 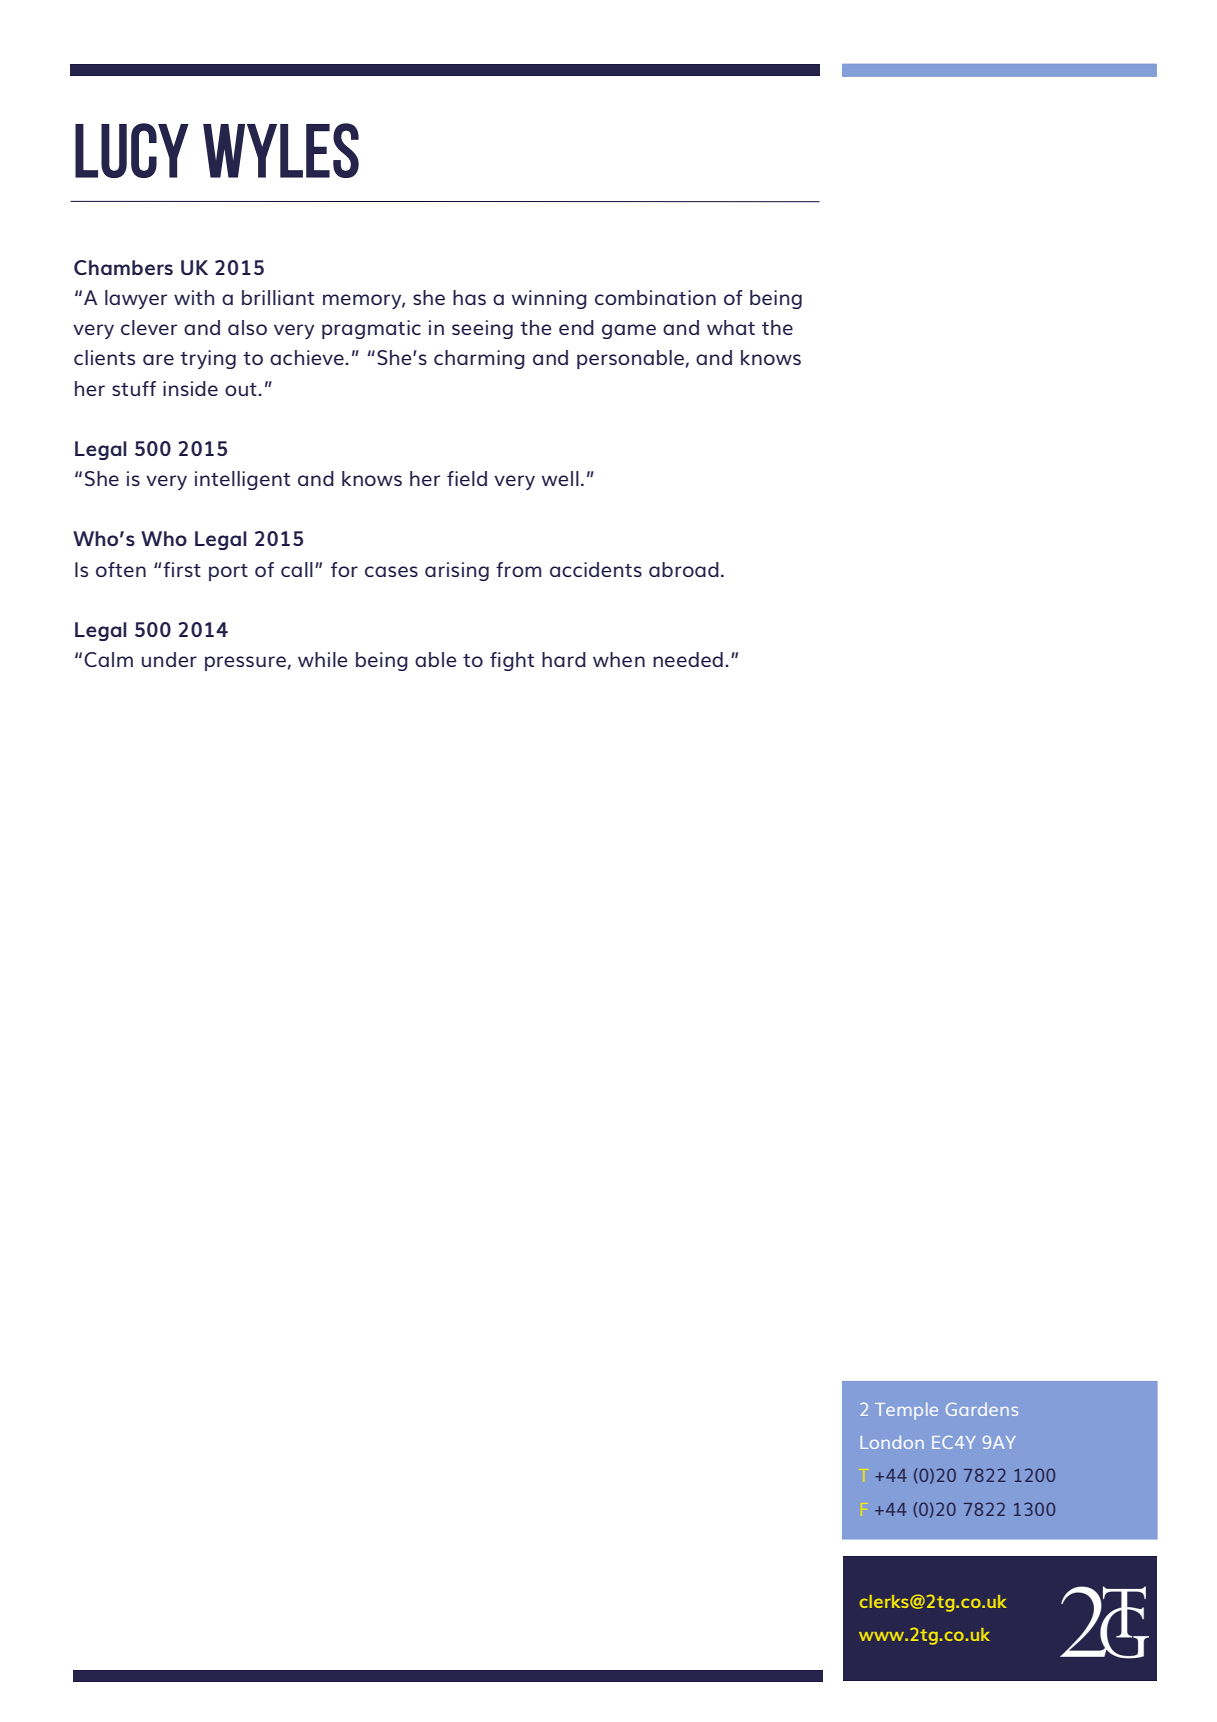 What do you see at coordinates (132, 150) in the image?
I see `Lucy` at bounding box center [132, 150].
